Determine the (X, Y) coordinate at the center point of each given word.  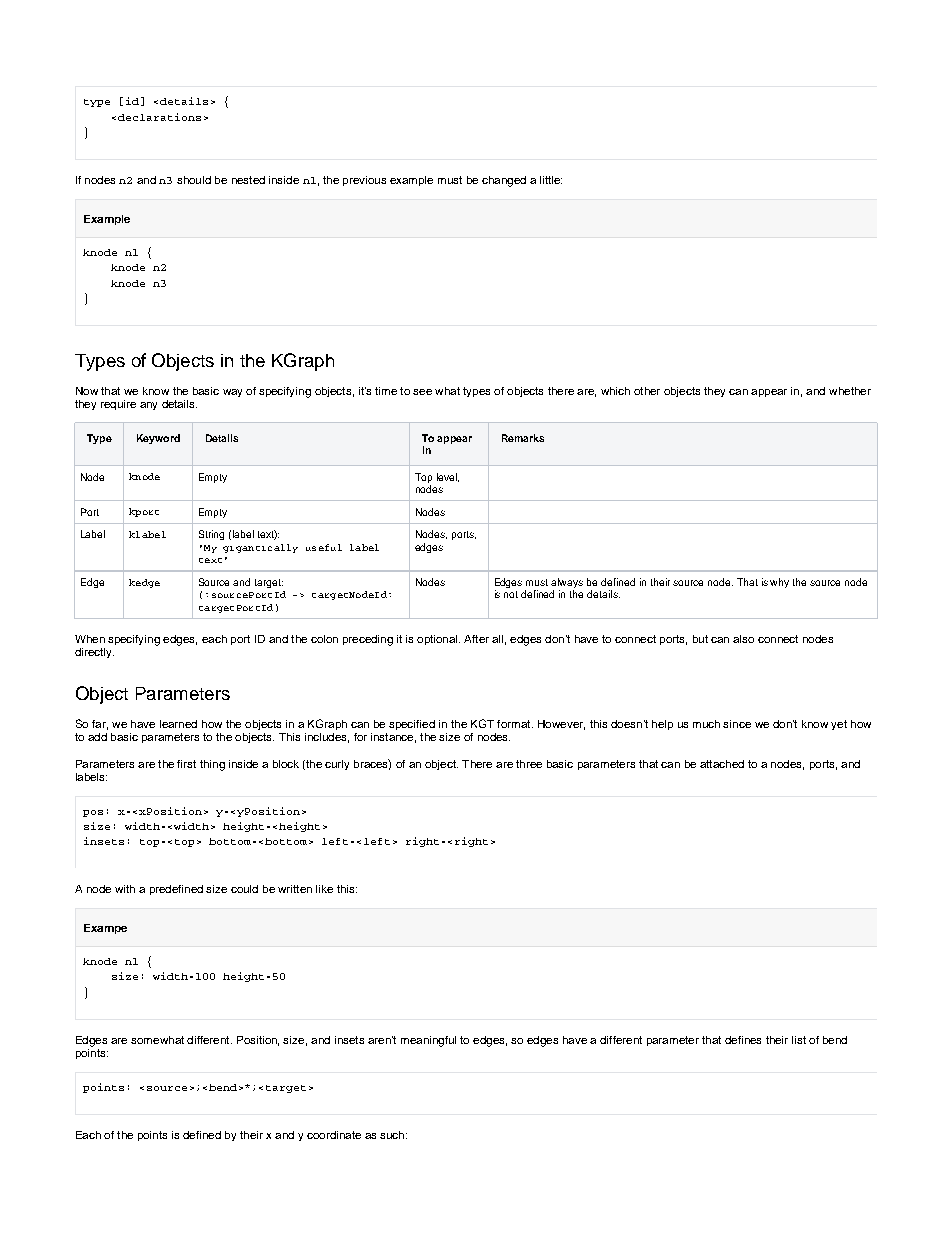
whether (850, 391)
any (148, 406)
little (551, 180)
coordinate (334, 1135)
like (324, 889)
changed (504, 181)
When (90, 639)
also (743, 639)
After (476, 639)
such (392, 1135)
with (125, 889)
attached (722, 764)
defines (743, 1040)
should (194, 180)
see (422, 392)
